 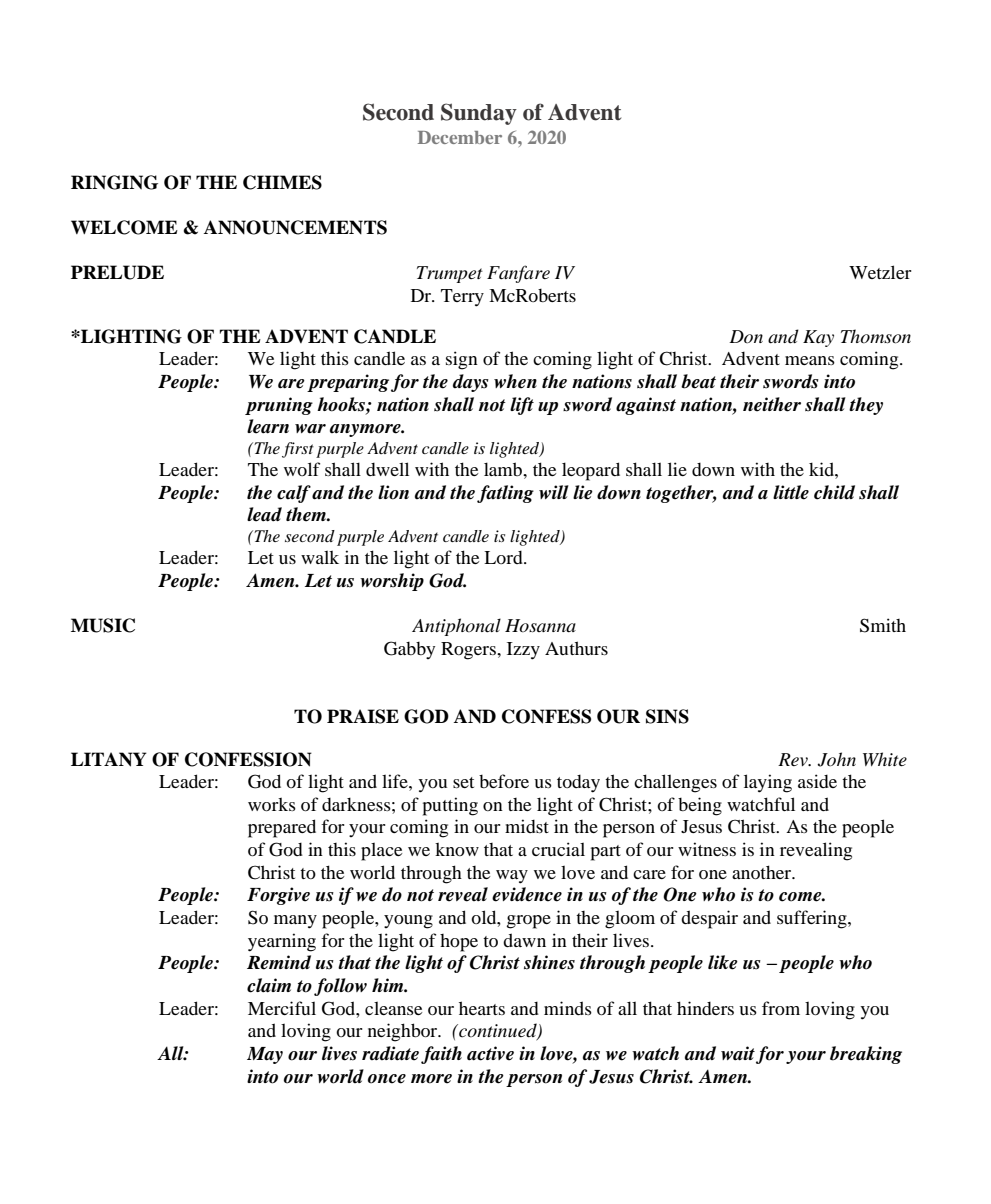 What do you see at coordinates (114, 182) in the screenshot?
I see `RINGING` at bounding box center [114, 182].
